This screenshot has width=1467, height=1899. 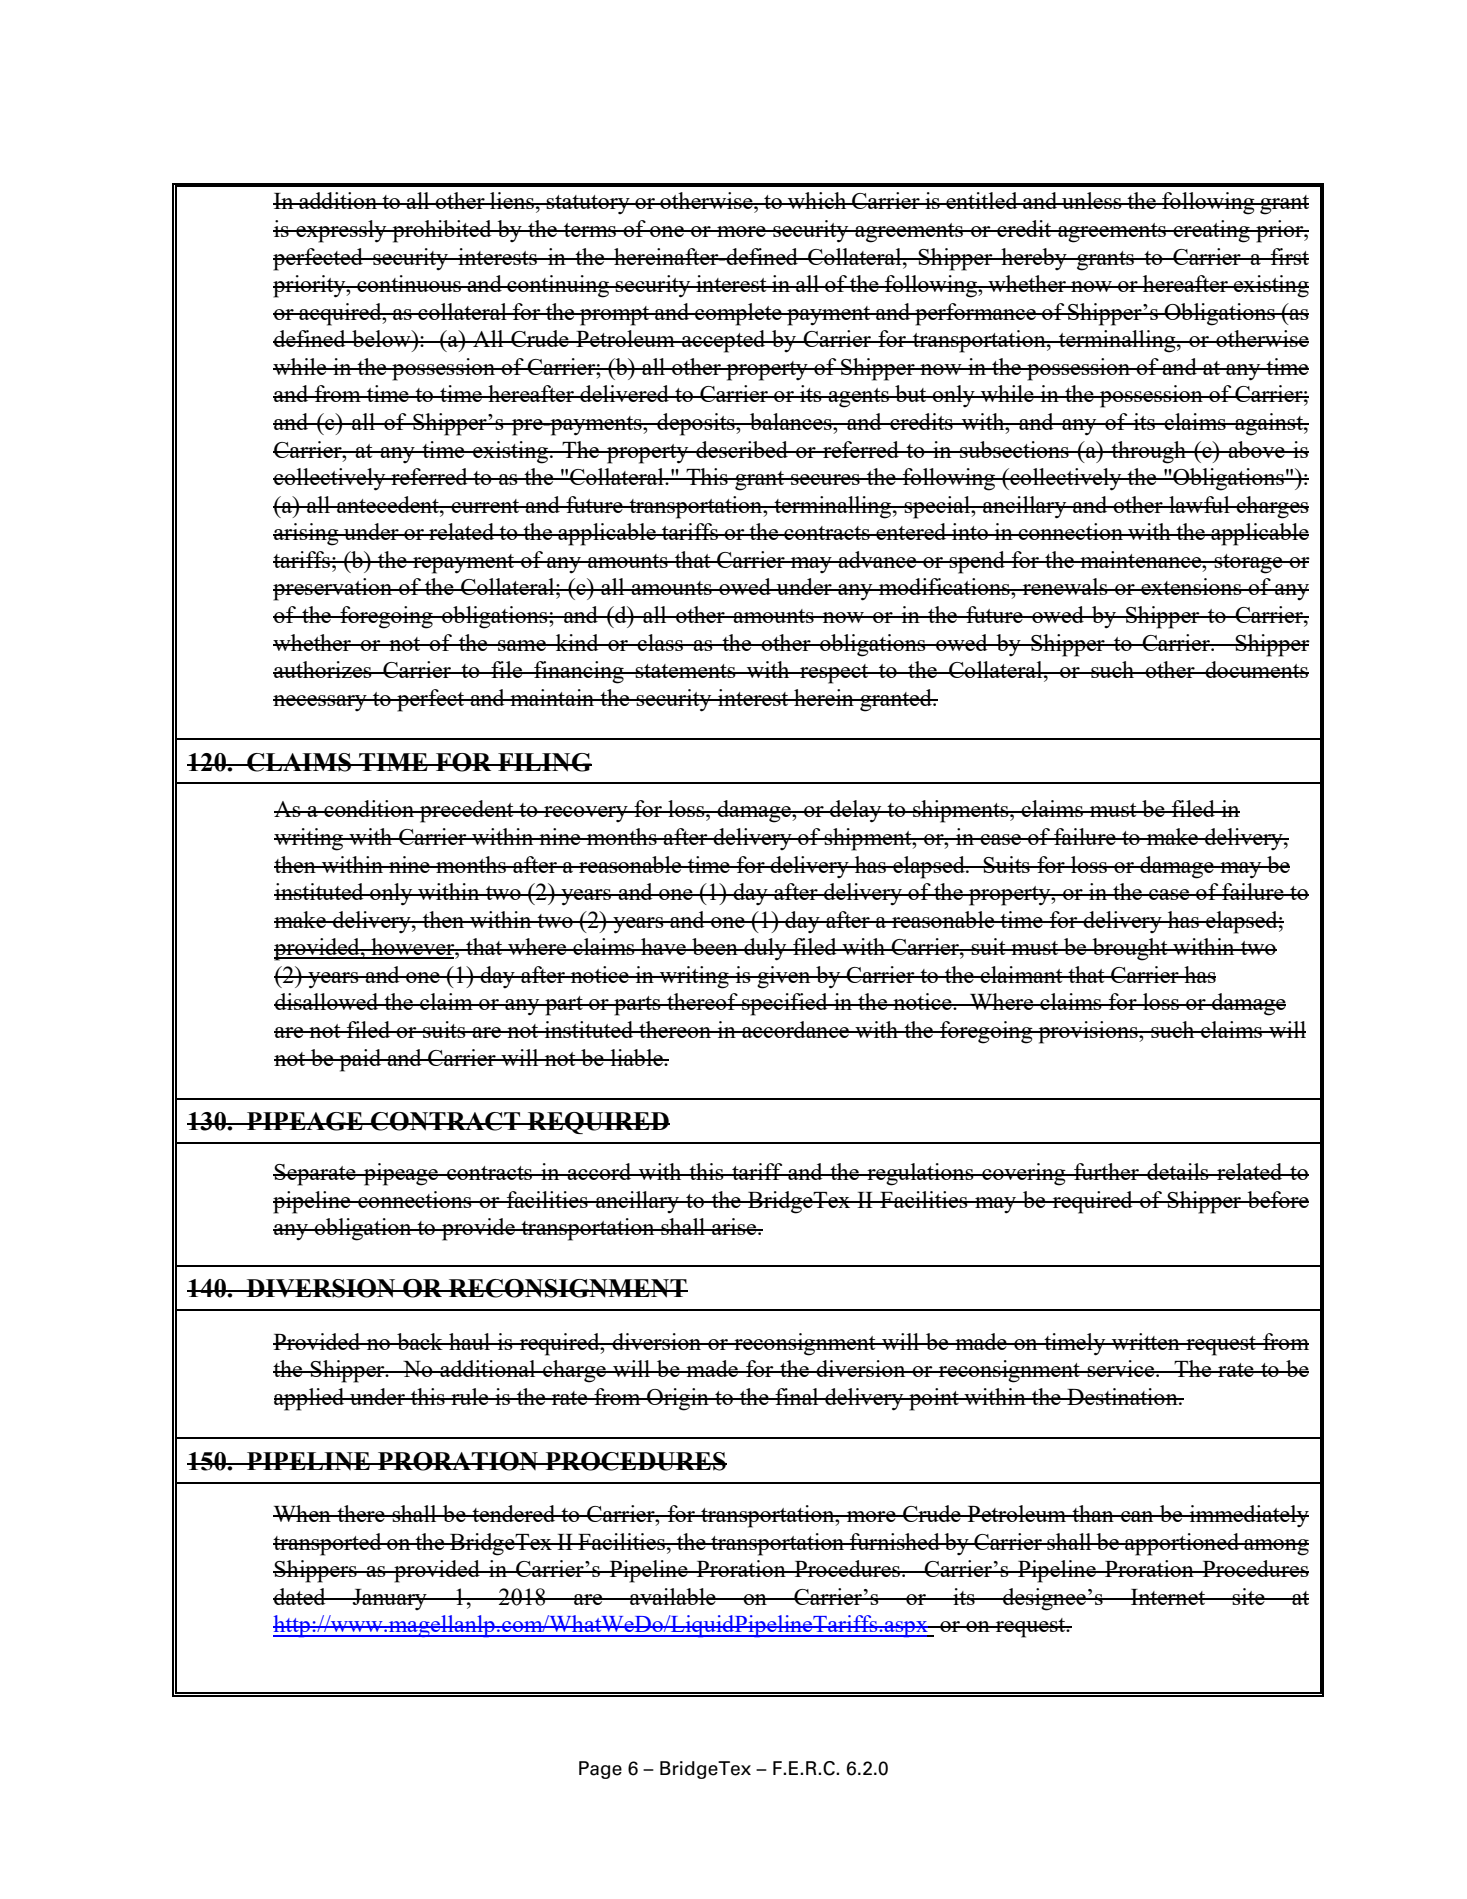 What do you see at coordinates (1191, 586) in the screenshot?
I see `extensions` at bounding box center [1191, 586].
